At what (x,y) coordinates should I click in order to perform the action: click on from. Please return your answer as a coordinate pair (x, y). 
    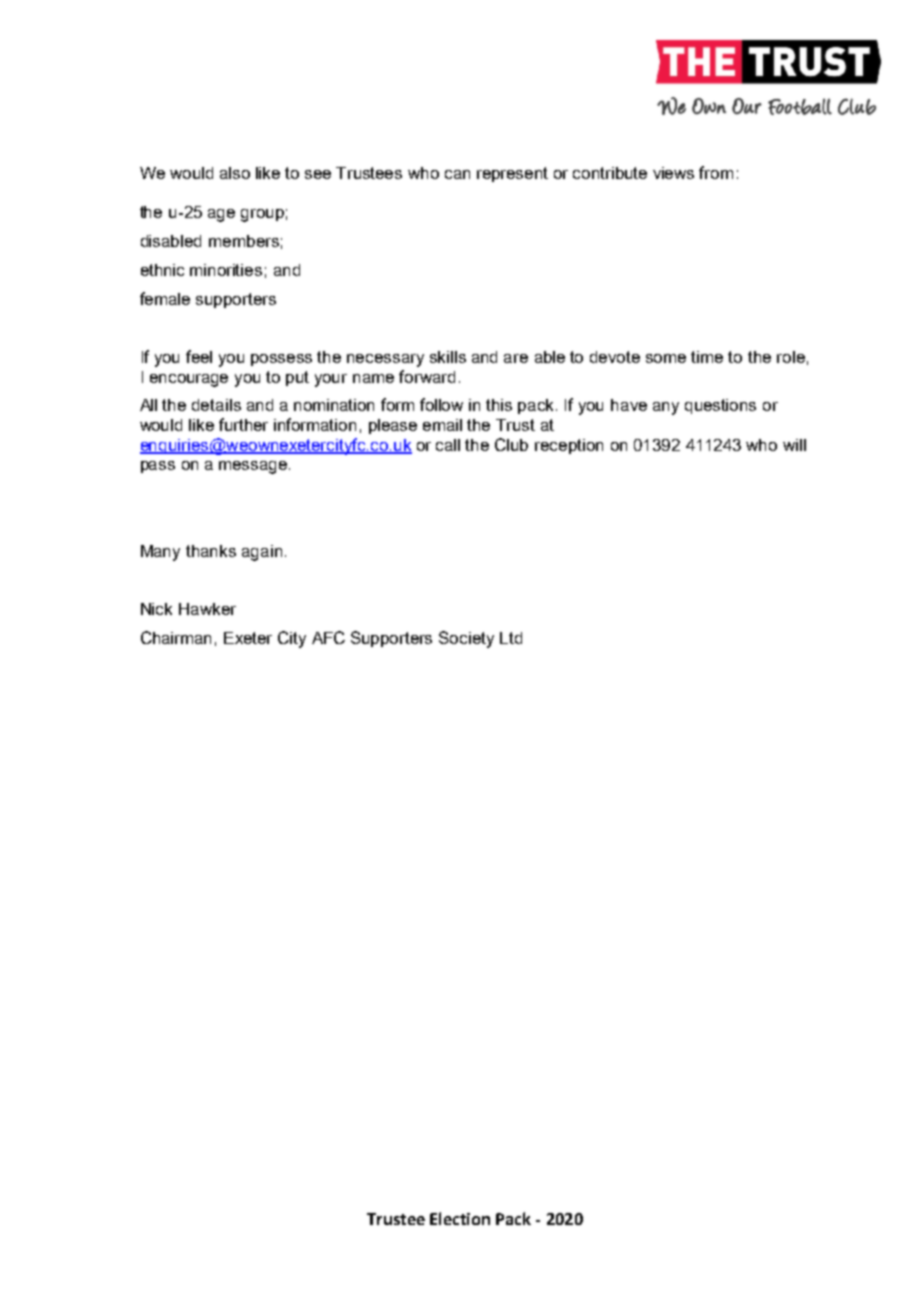
    Looking at the image, I should click on (716, 172).
